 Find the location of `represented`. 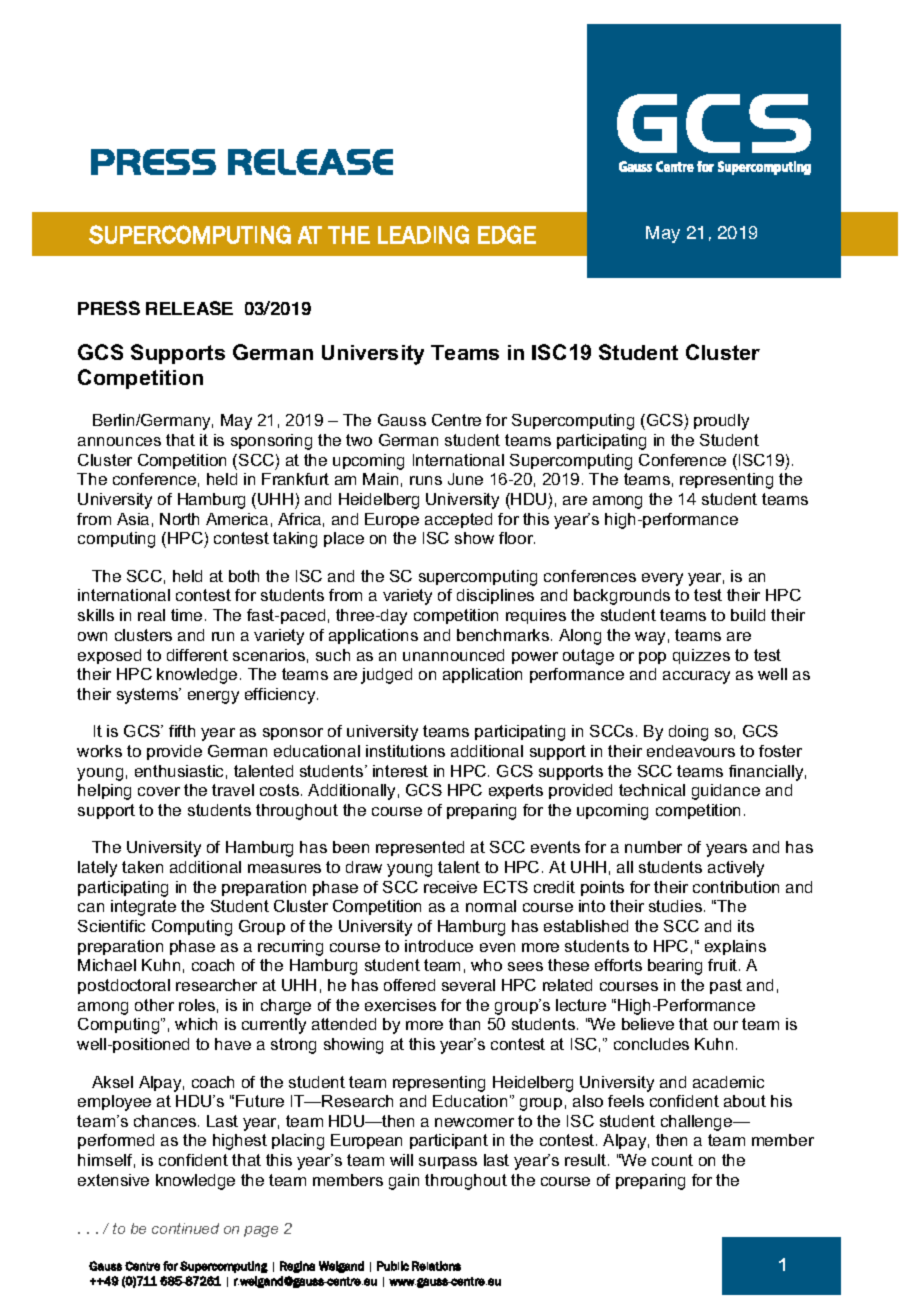

represented is located at coordinates (420, 848).
